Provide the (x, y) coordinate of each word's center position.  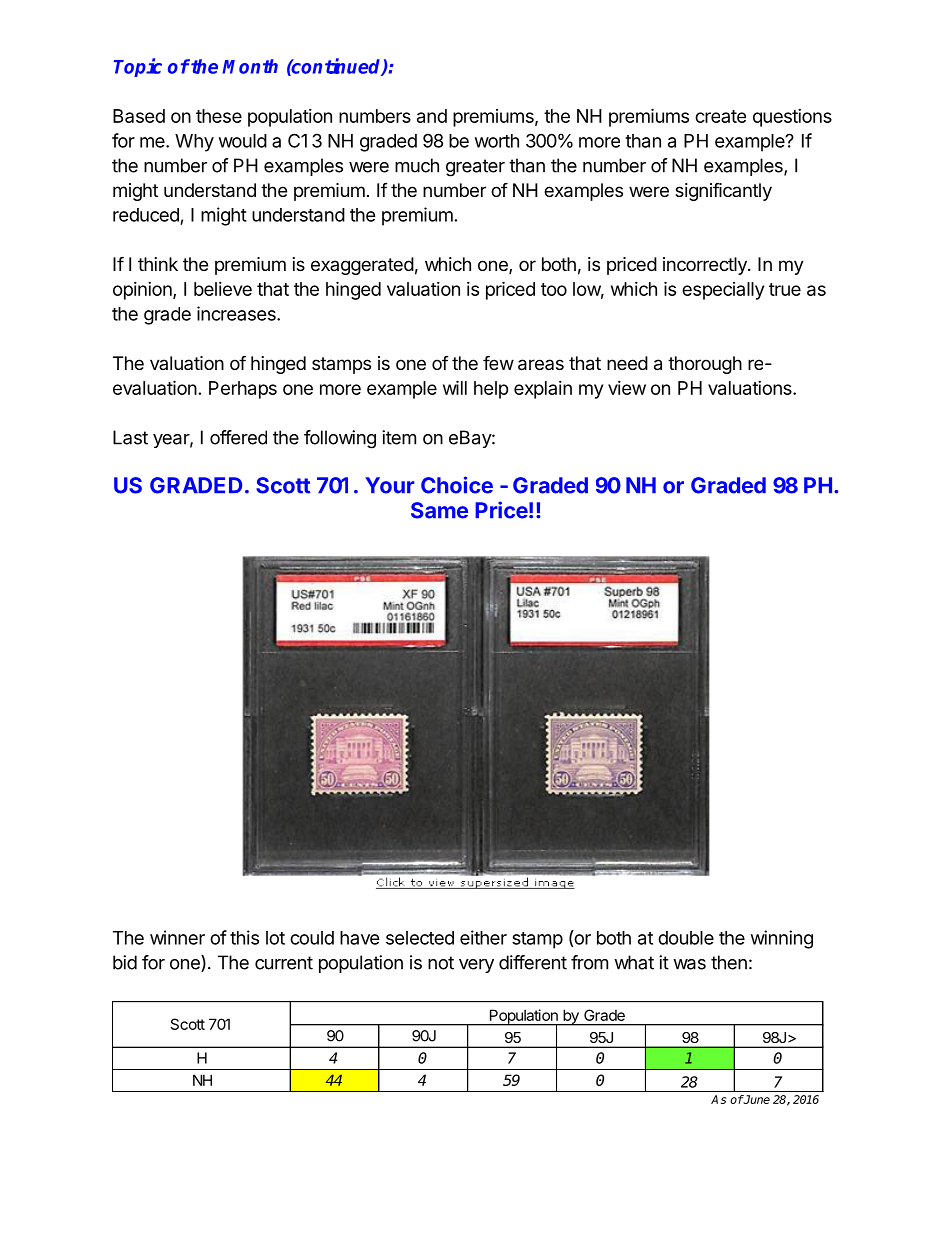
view (627, 388)
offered (238, 437)
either (483, 937)
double (686, 938)
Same (439, 510)
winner (177, 937)
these (219, 116)
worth (497, 141)
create (720, 116)
